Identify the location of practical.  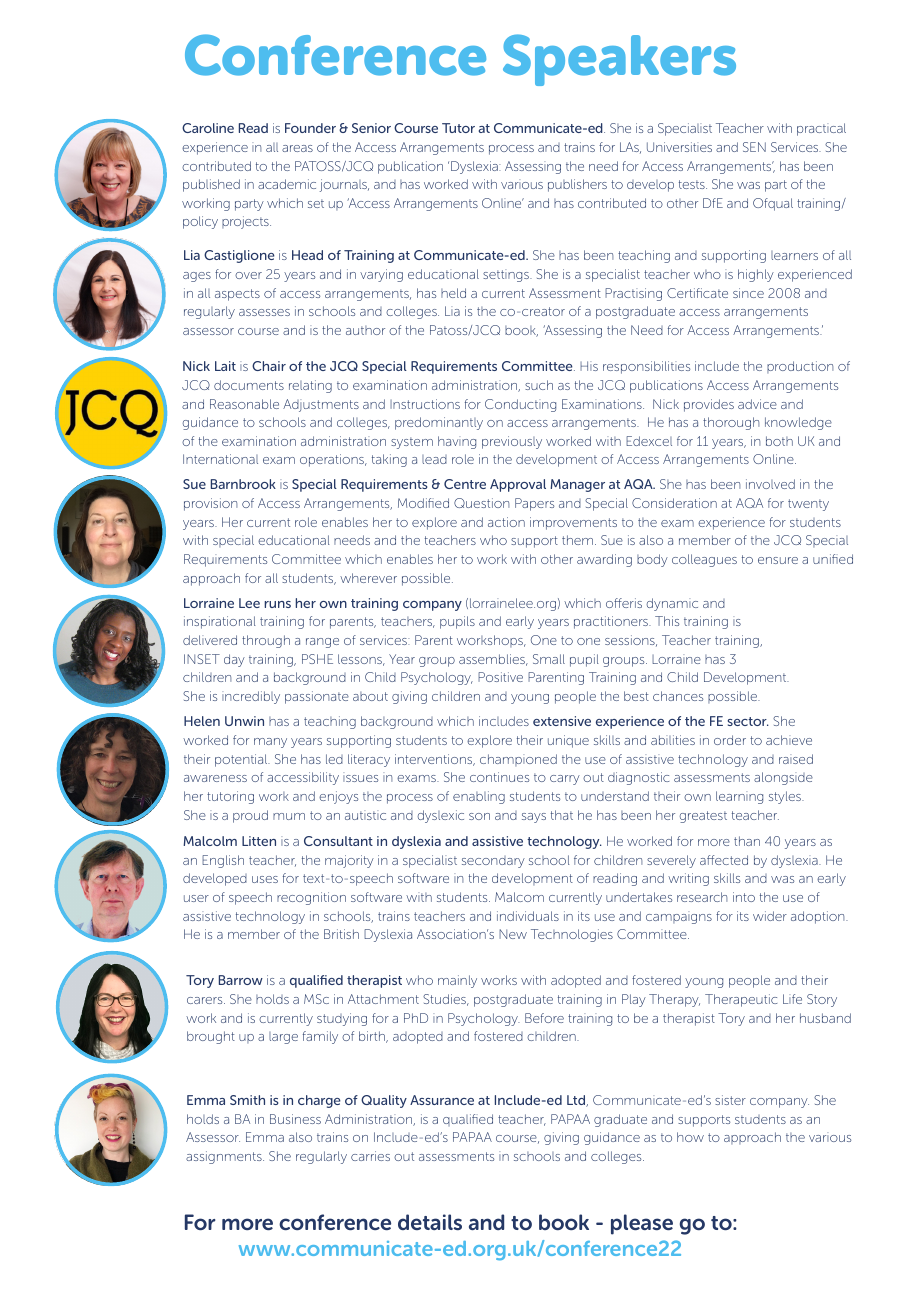
(821, 129).
